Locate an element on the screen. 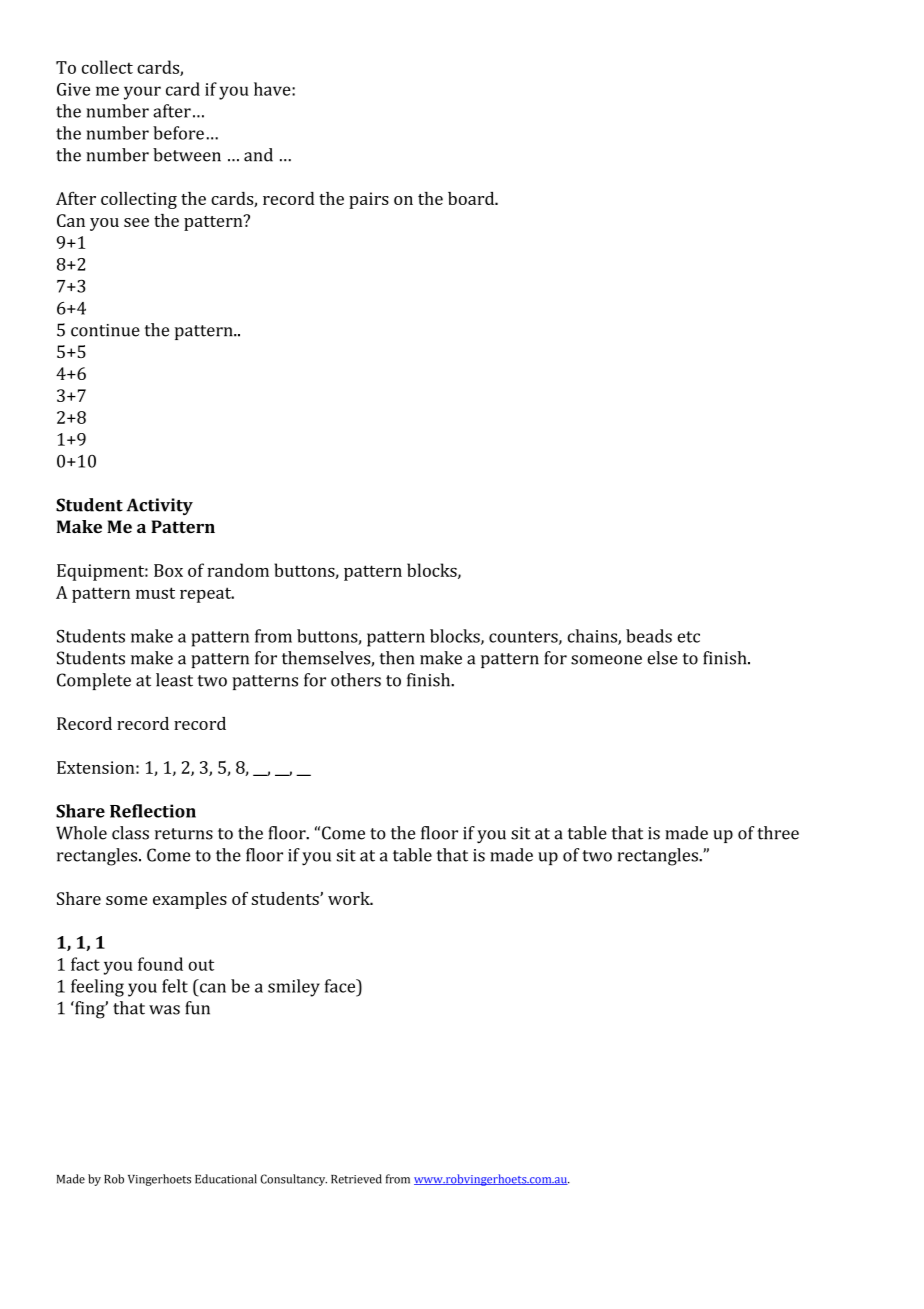 The width and height of the screenshot is (924, 1309). Consultancy is located at coordinates (294, 1180).
